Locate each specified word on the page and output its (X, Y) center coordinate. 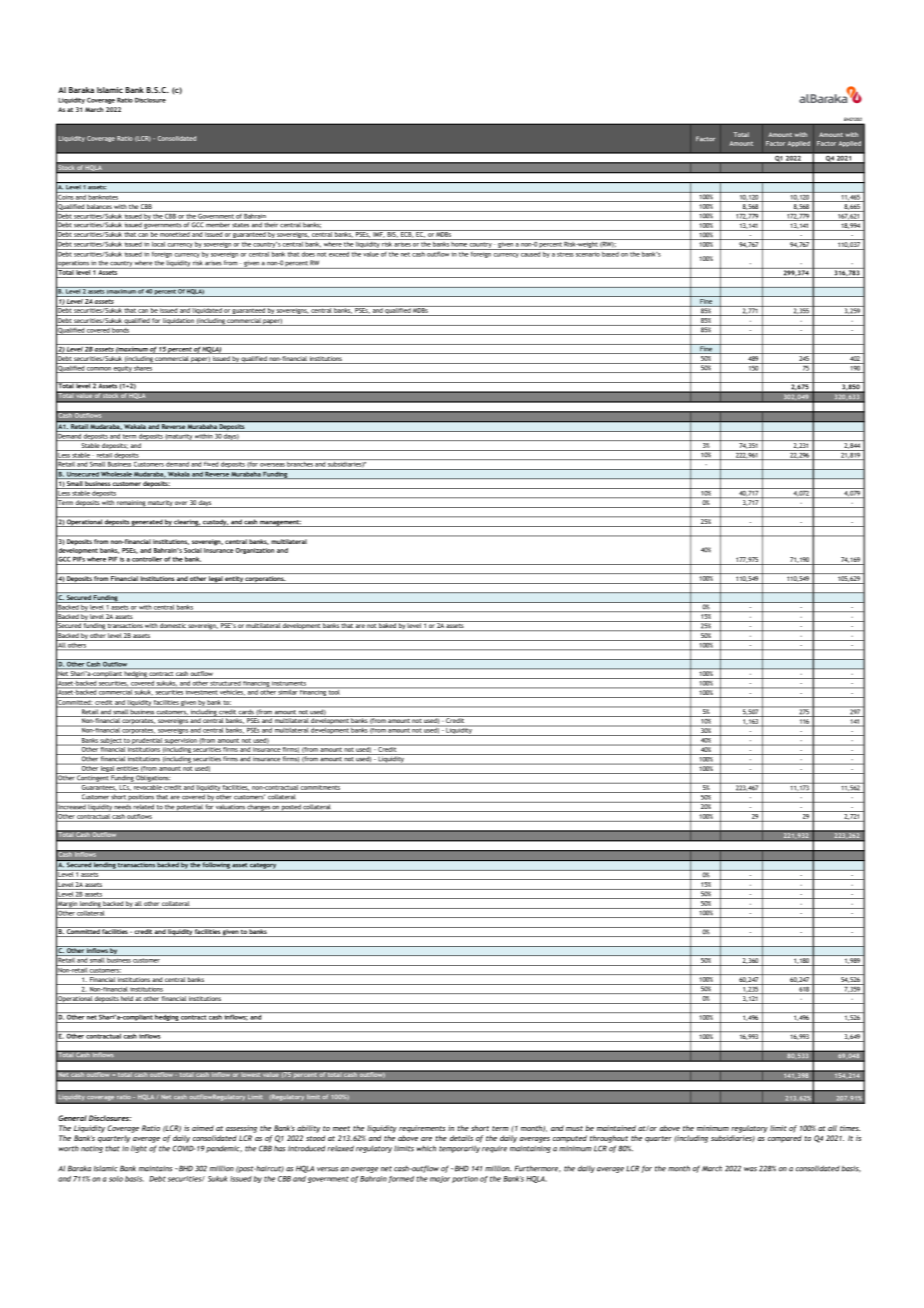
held (127, 1000)
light (139, 1149)
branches (300, 463)
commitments (320, 786)
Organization (254, 551)
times (850, 1128)
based (610, 253)
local (158, 243)
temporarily (459, 1149)
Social (193, 550)
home (459, 243)
